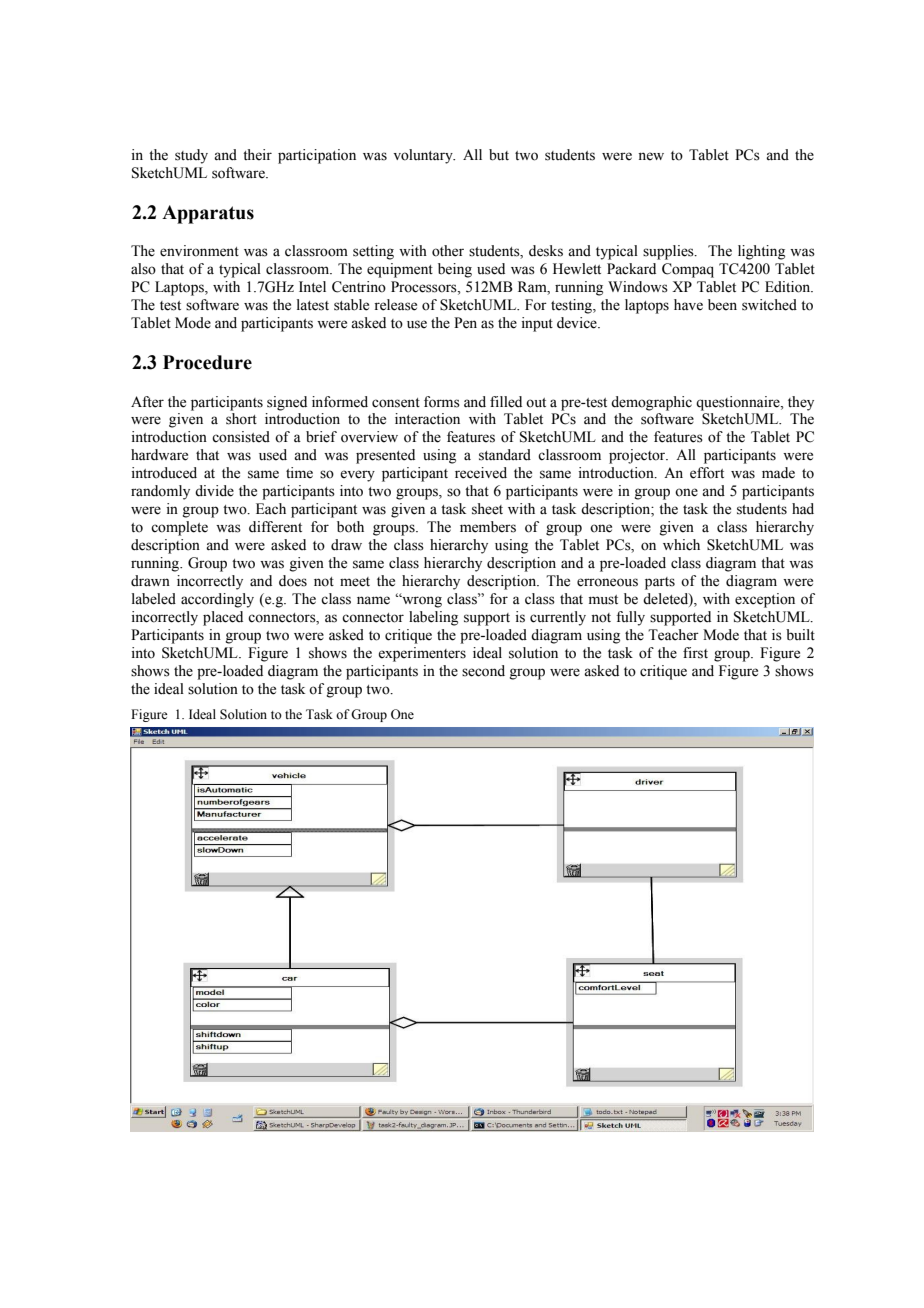 Image resolution: width=924 pixels, height=1308 pixels. Describe the element at coordinates (312, 287) in the image. I see `Intel` at that location.
